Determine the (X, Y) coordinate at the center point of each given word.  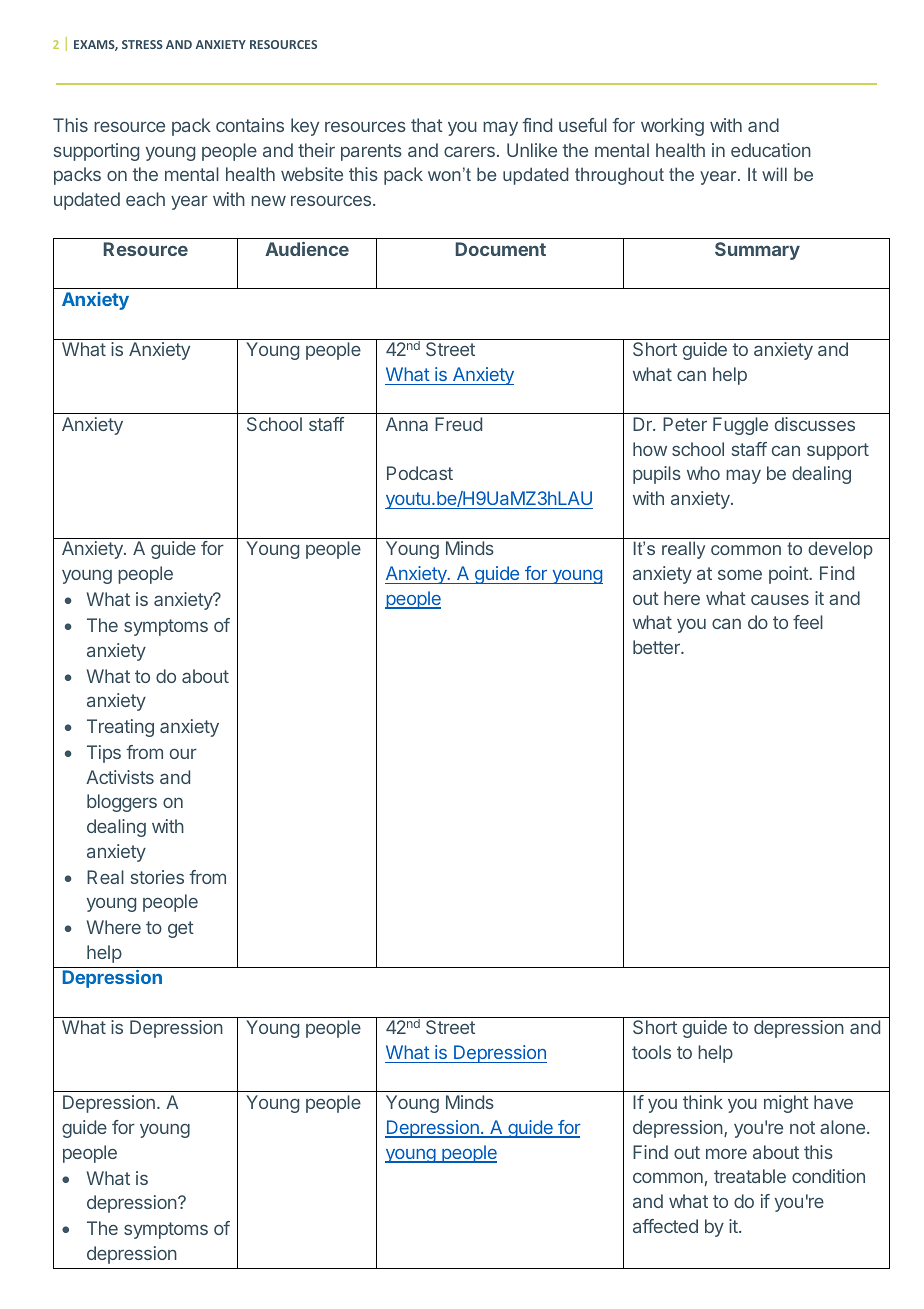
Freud (458, 424)
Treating (120, 728)
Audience (307, 249)
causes (780, 599)
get (181, 929)
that (427, 125)
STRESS (142, 44)
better (657, 647)
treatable (750, 1176)
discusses (815, 424)
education (771, 150)
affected (665, 1226)
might (786, 1104)
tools (651, 1052)
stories (157, 877)
